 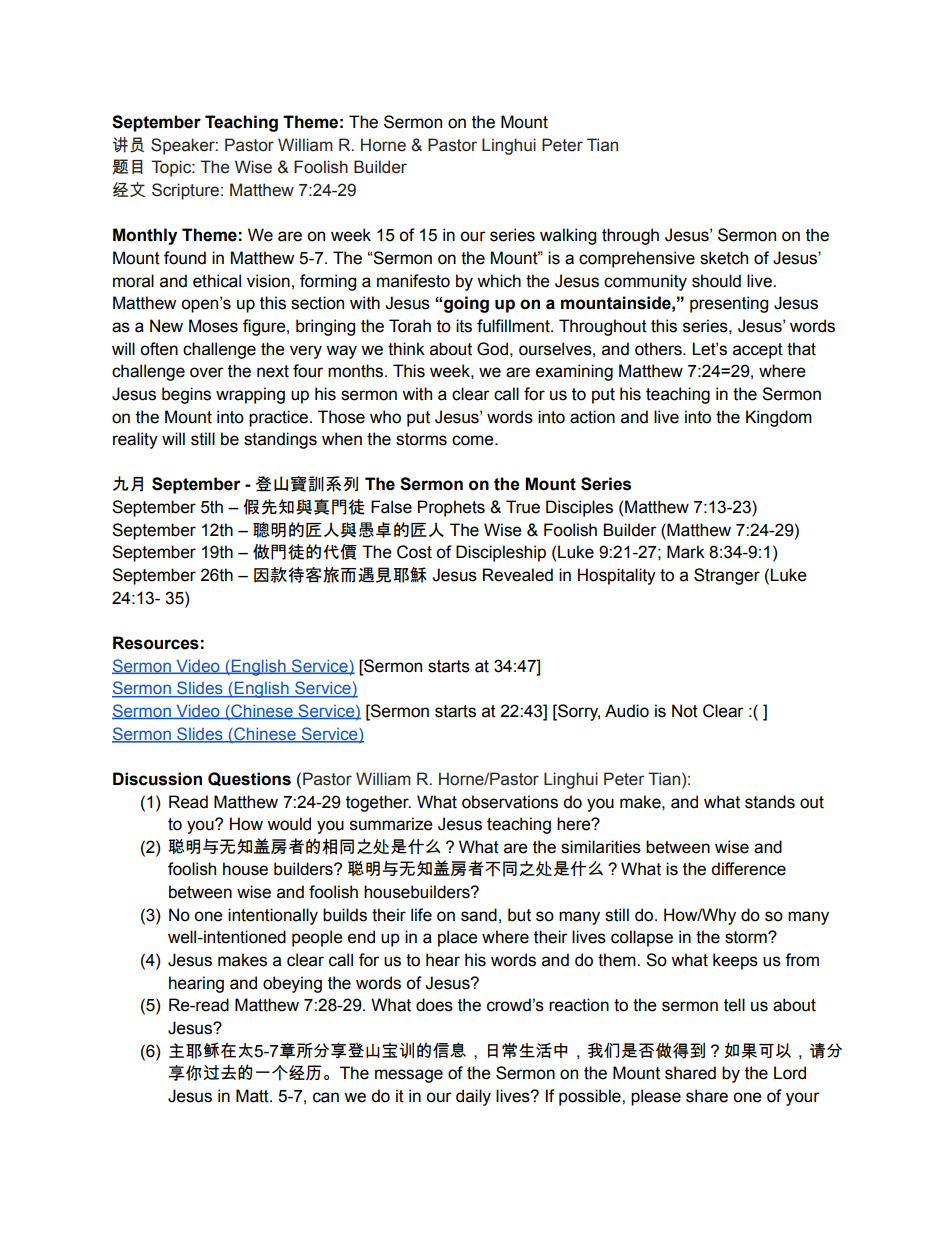 What do you see at coordinates (326, 1097) in the screenshot?
I see `can` at bounding box center [326, 1097].
